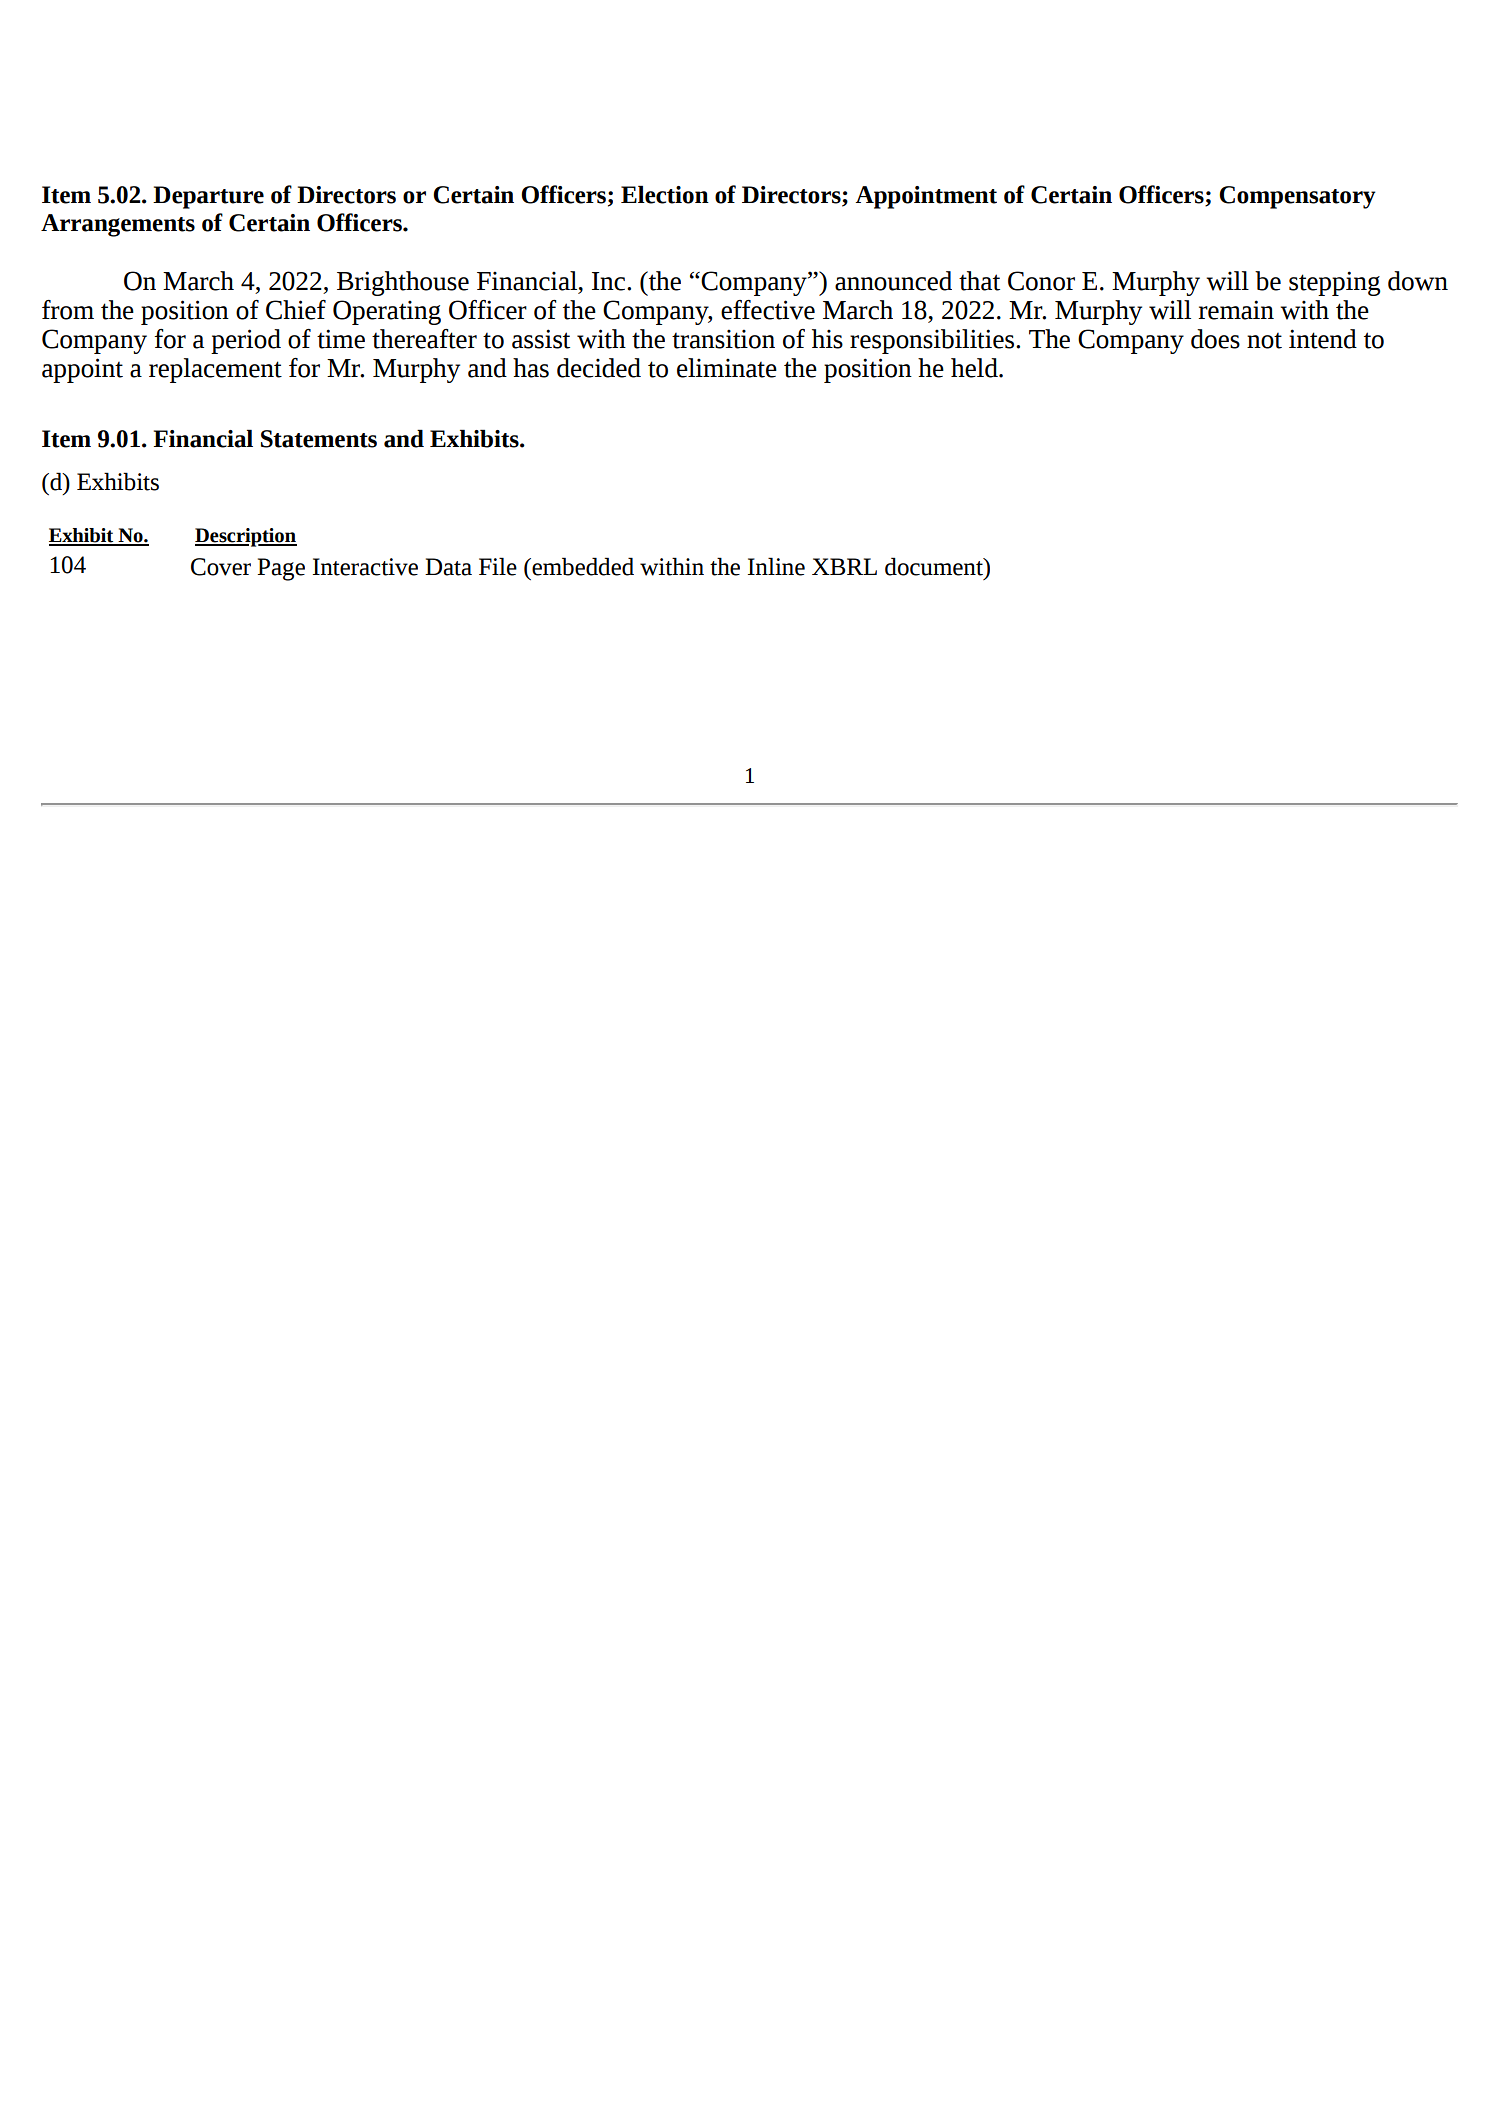 The image size is (1501, 2125). Describe the element at coordinates (1297, 197) in the screenshot. I see `Compensatory` at that location.
